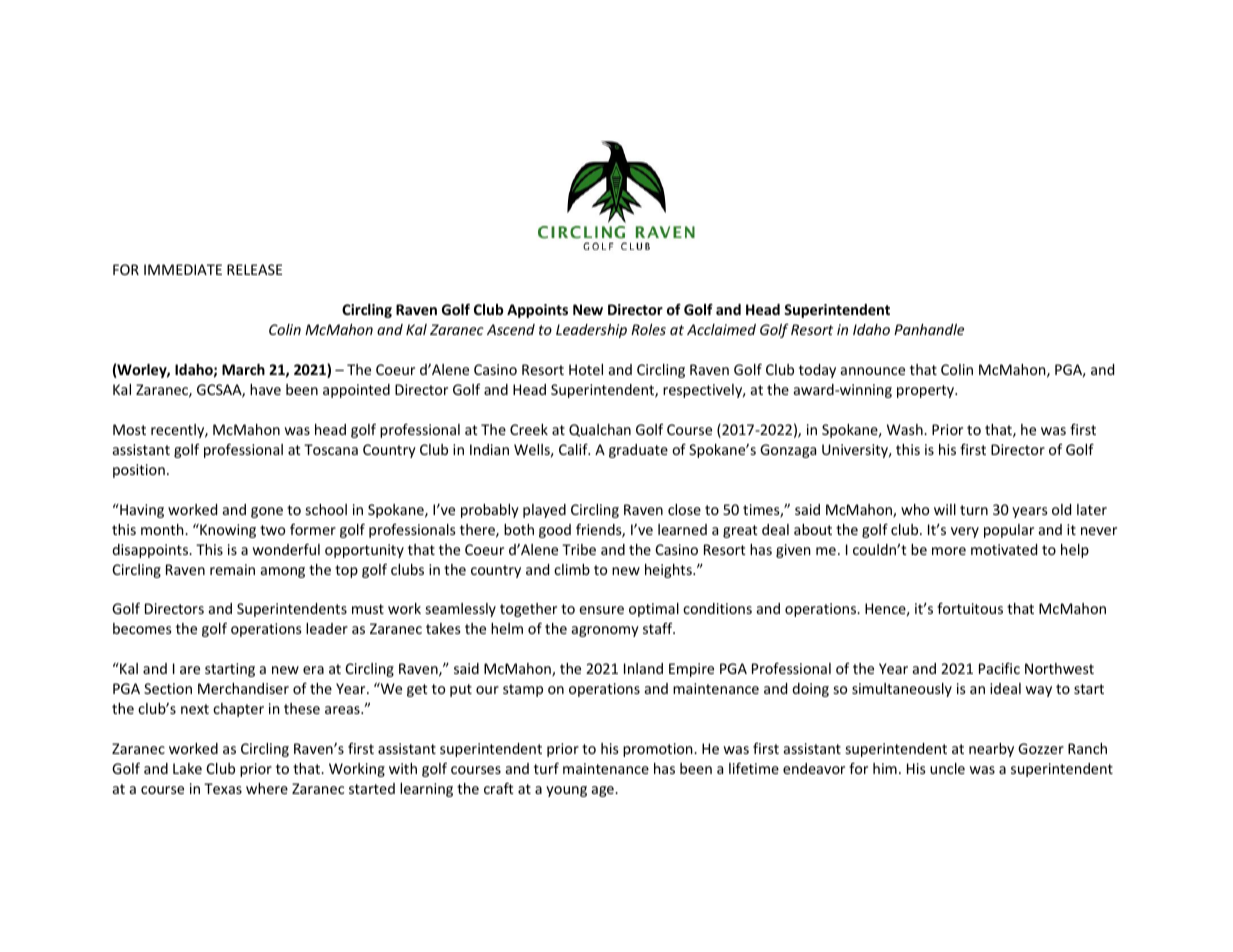  I want to click on property, so click(927, 391).
